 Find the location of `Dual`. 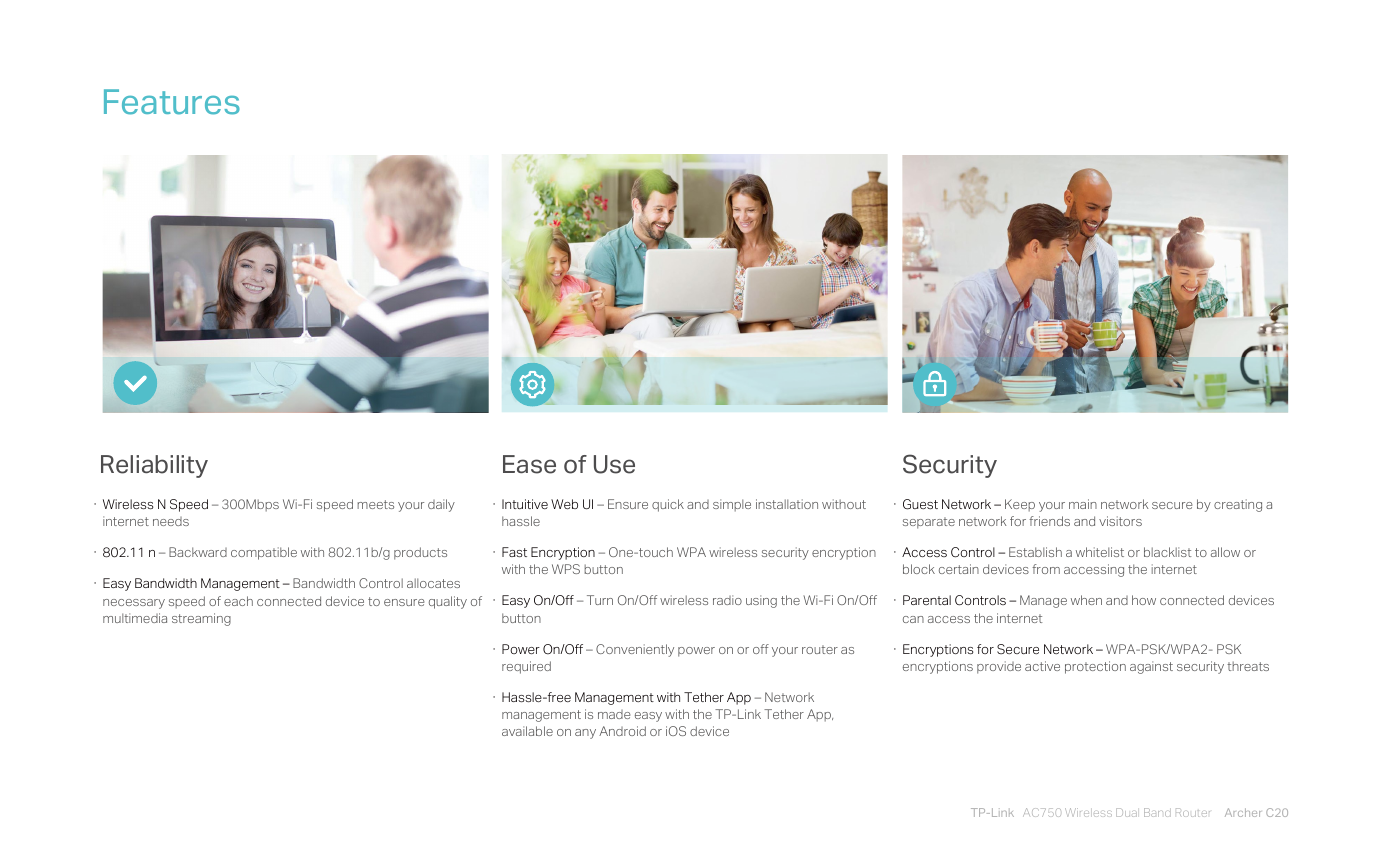

Dual is located at coordinates (1126, 812).
